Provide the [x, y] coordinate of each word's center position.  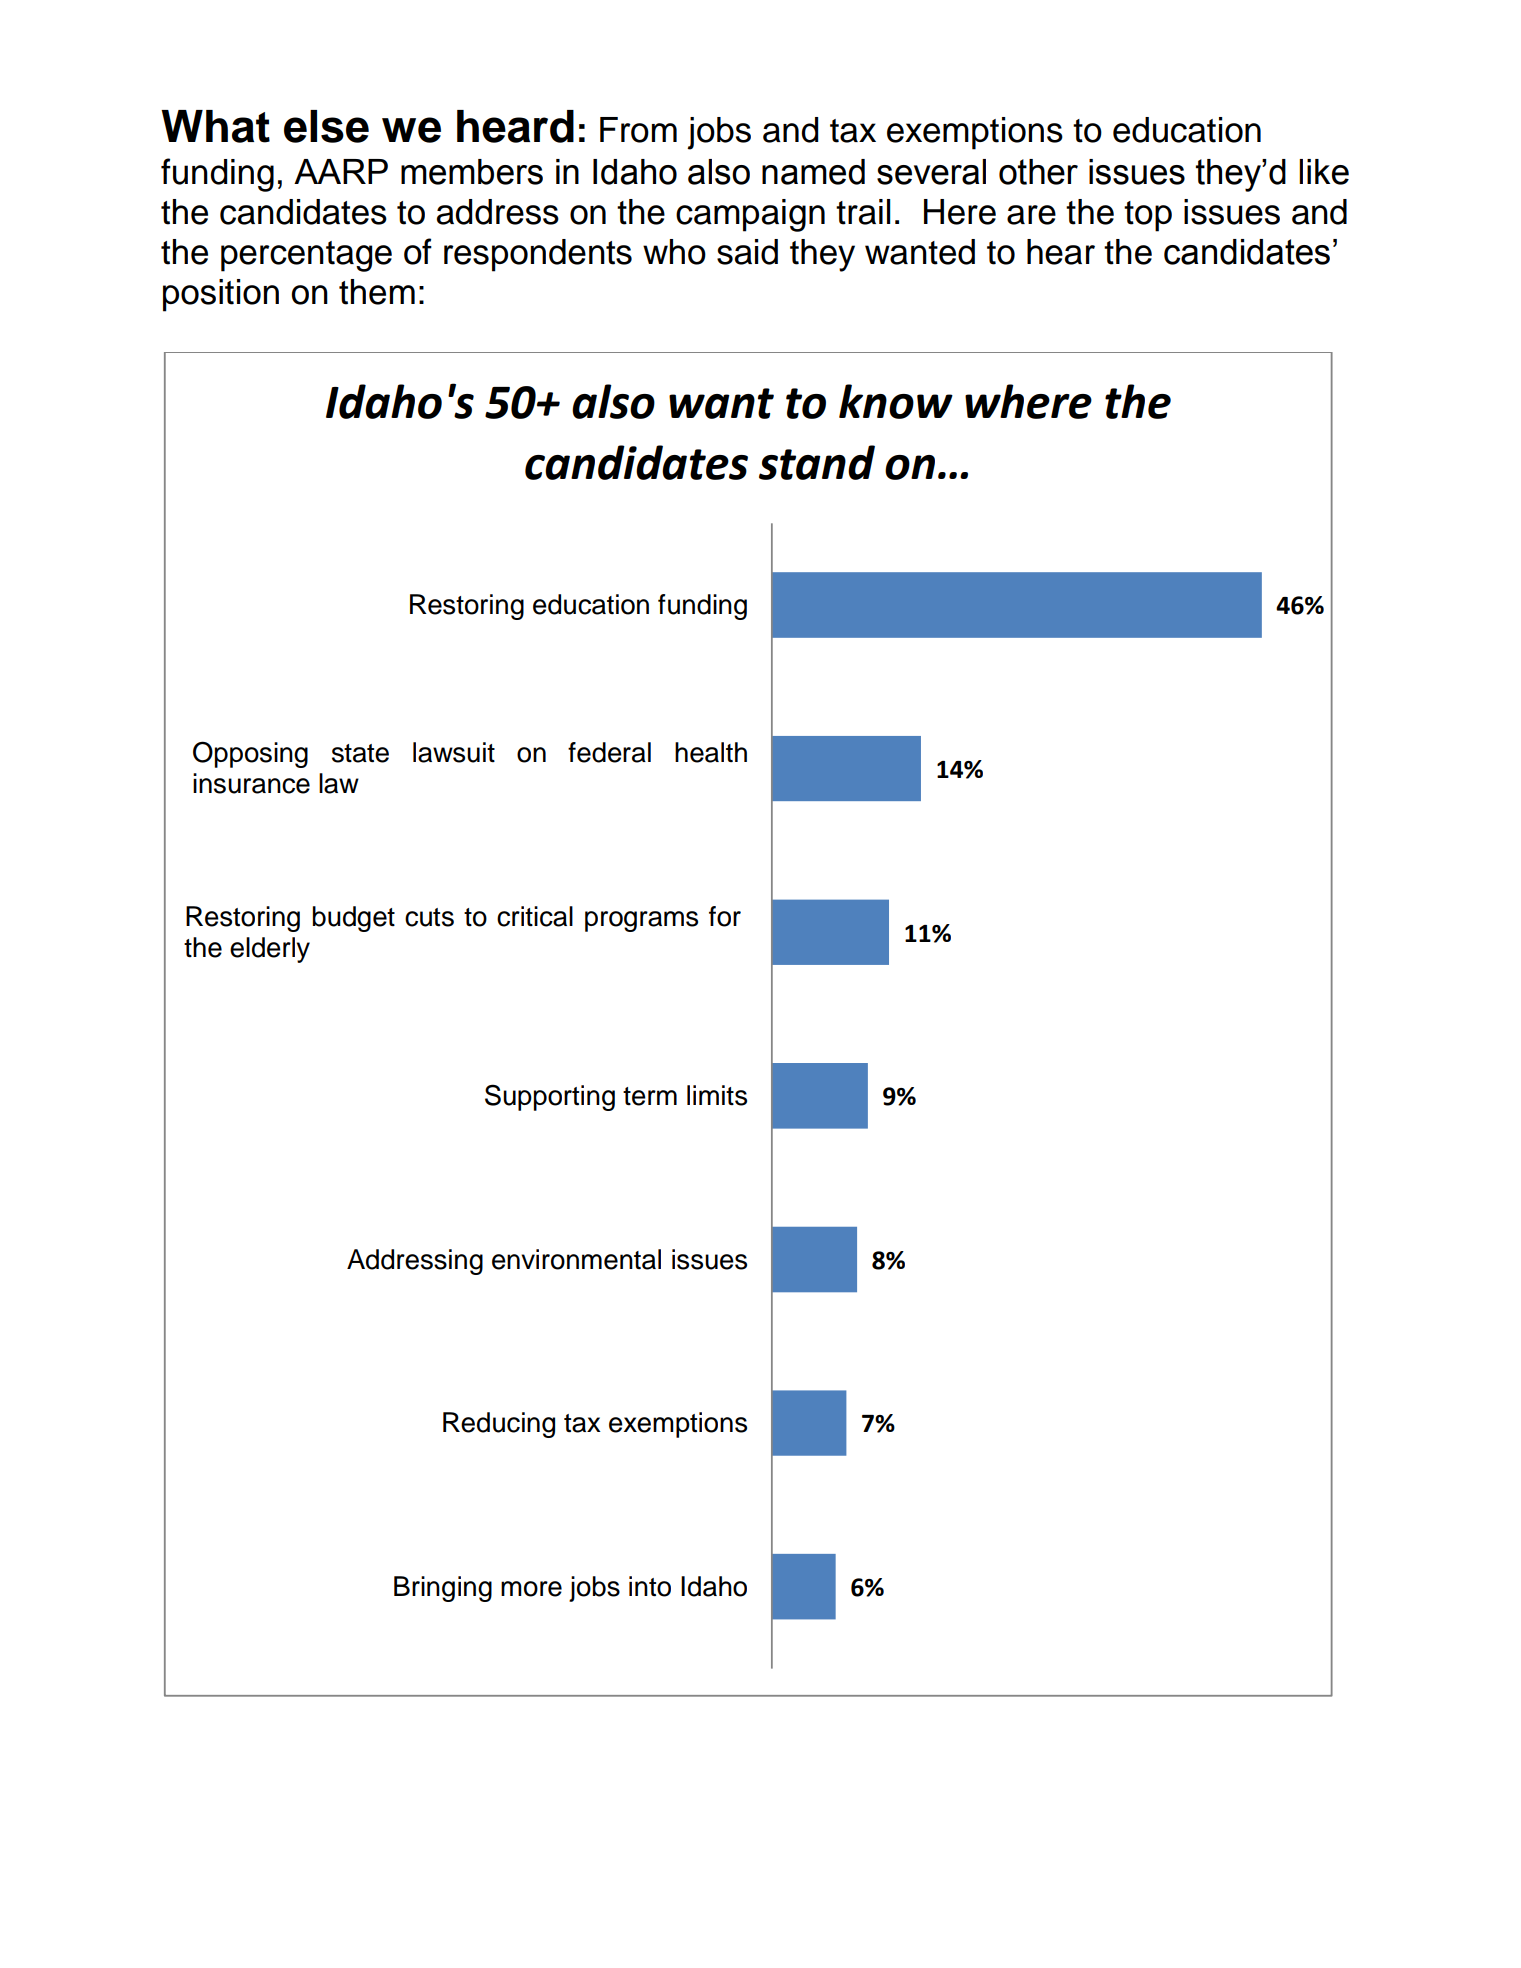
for [725, 916]
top [1148, 216]
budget [354, 919]
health [711, 752]
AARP [341, 171]
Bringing [443, 1589]
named [813, 172]
